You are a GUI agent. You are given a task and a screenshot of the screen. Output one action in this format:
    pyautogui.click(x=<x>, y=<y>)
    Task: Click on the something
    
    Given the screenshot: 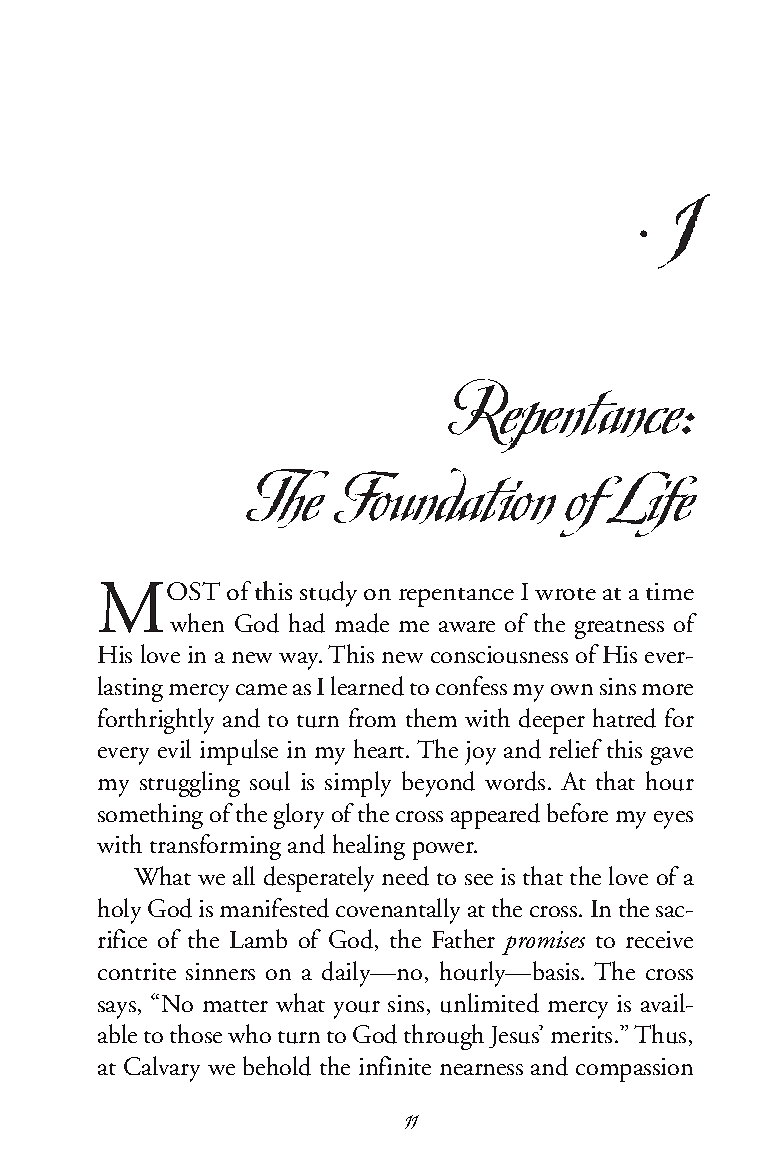 What is the action you would take?
    pyautogui.click(x=150, y=816)
